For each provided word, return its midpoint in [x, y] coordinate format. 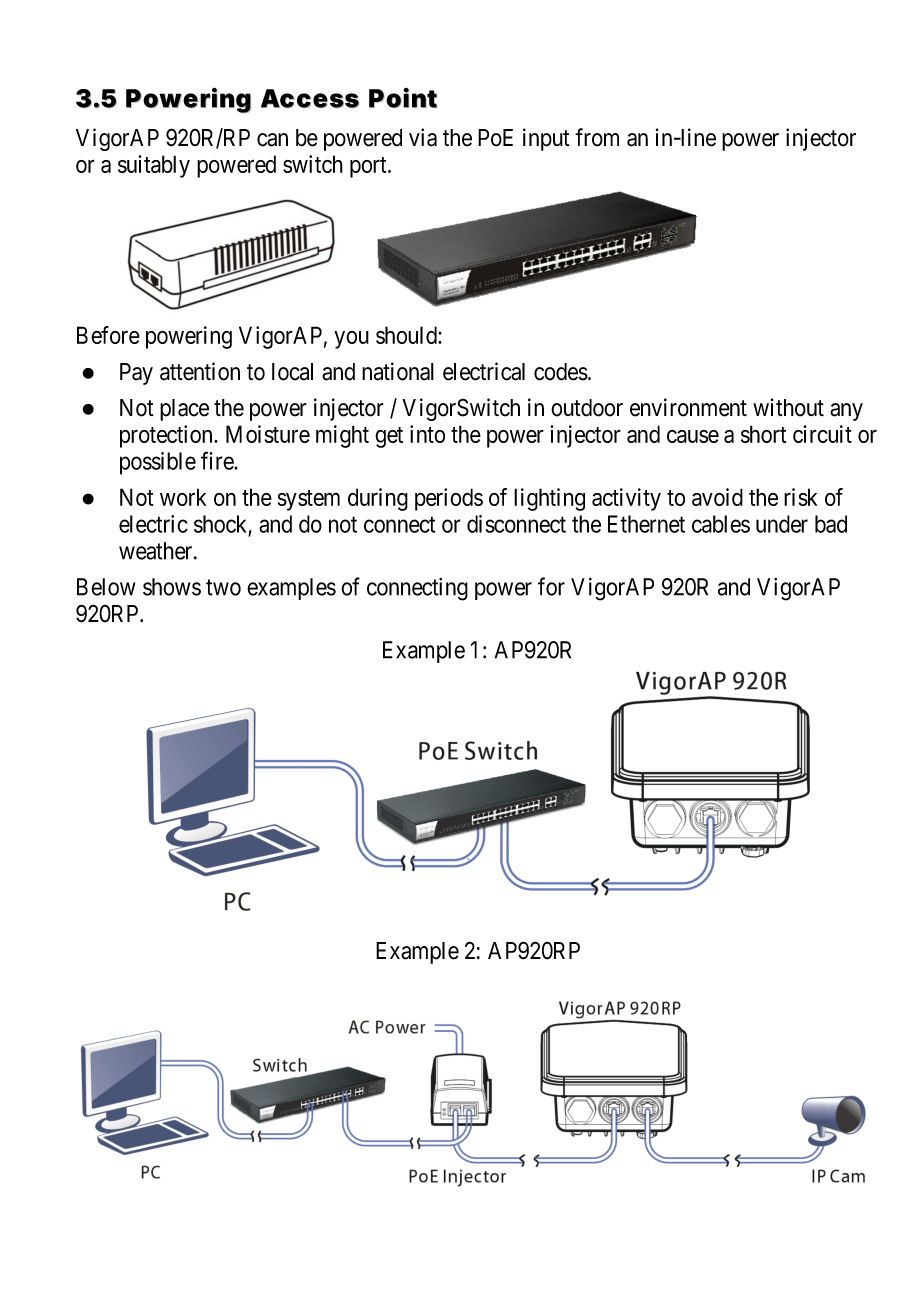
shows [172, 587]
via [423, 137]
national [398, 371]
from [597, 137]
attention [200, 371]
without [788, 407]
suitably [154, 166]
